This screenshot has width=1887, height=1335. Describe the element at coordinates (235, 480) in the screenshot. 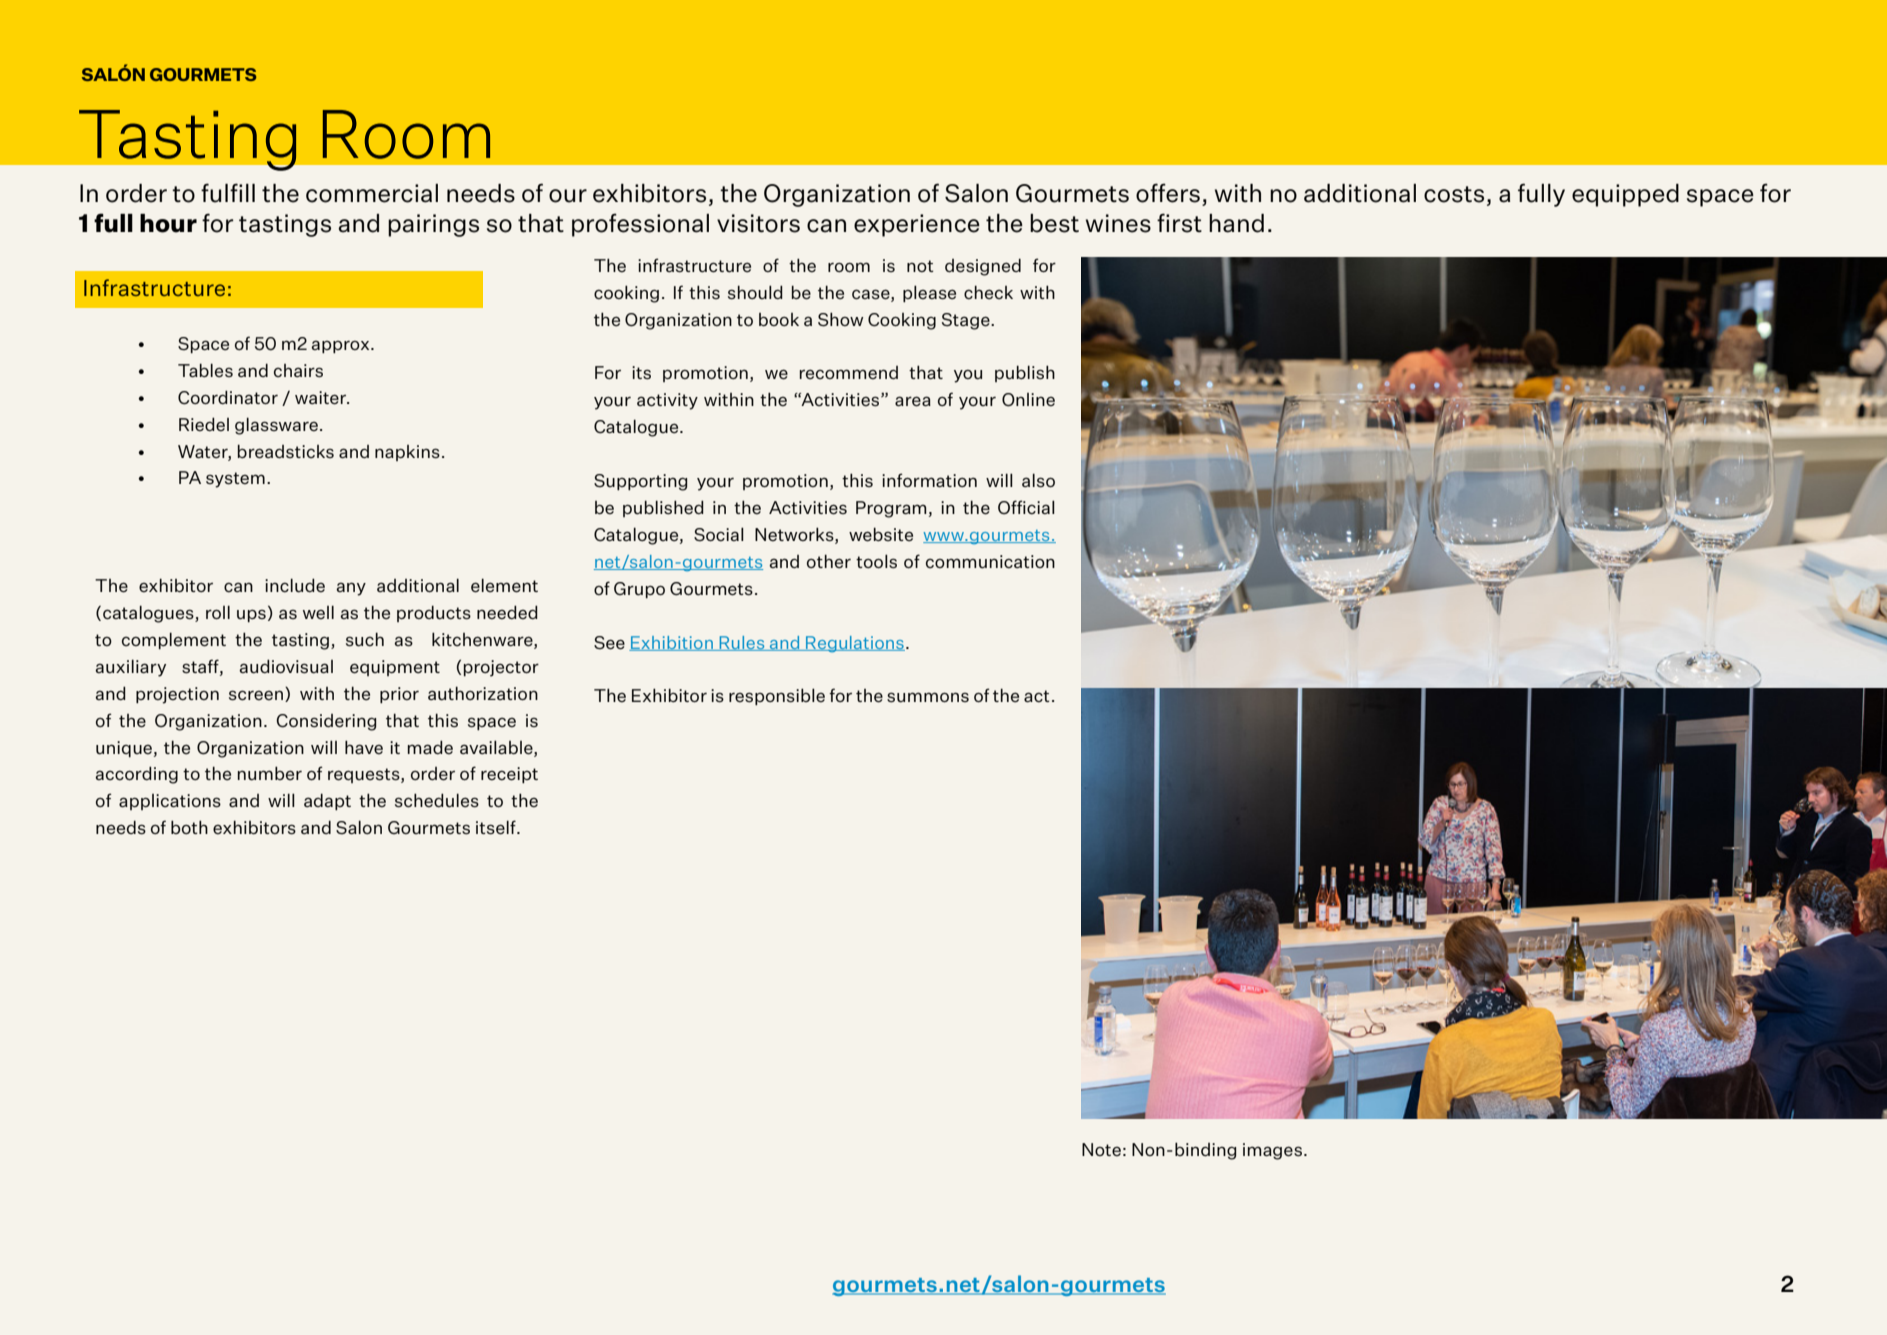

I see `system` at that location.
